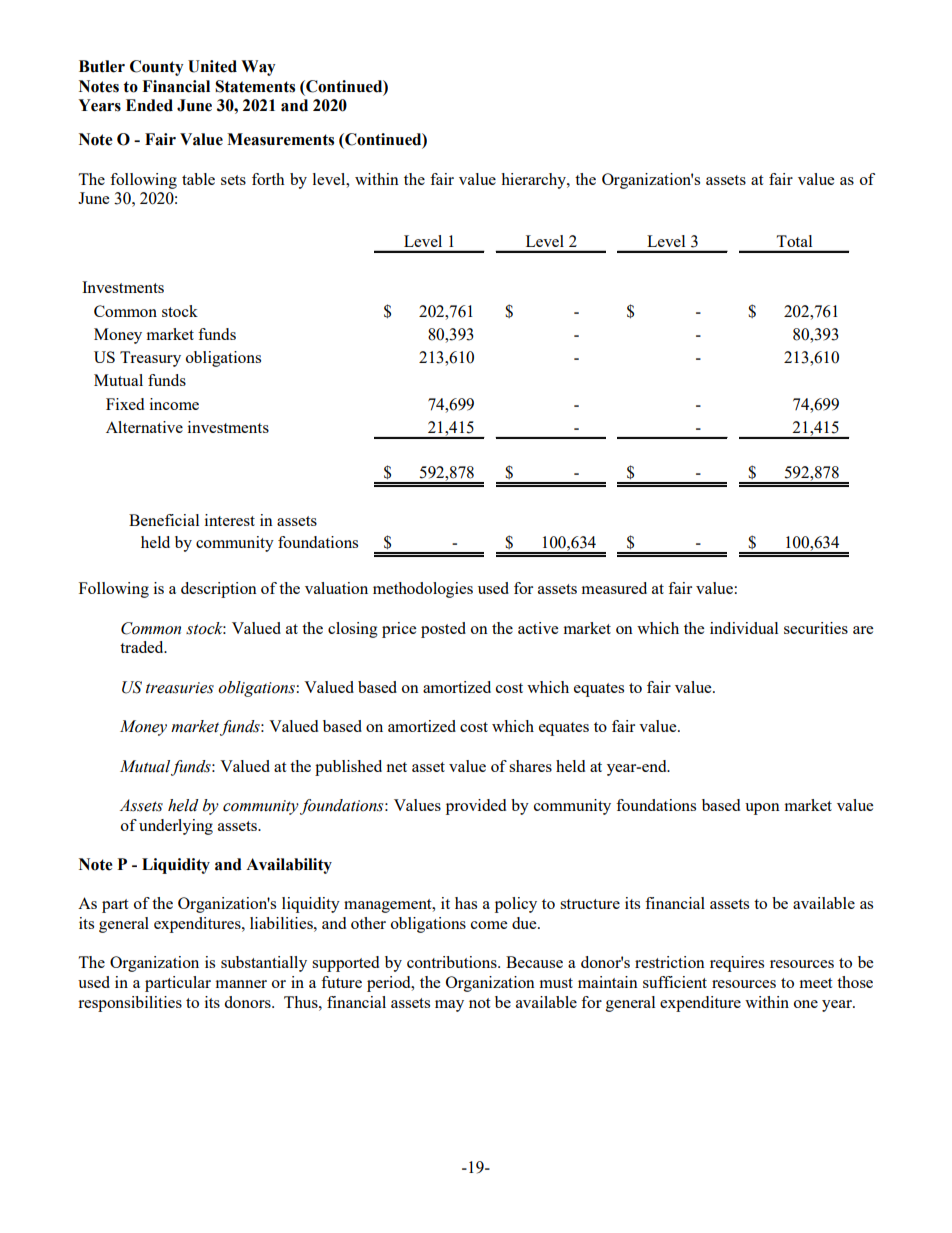  I want to click on measured, so click(614, 588).
